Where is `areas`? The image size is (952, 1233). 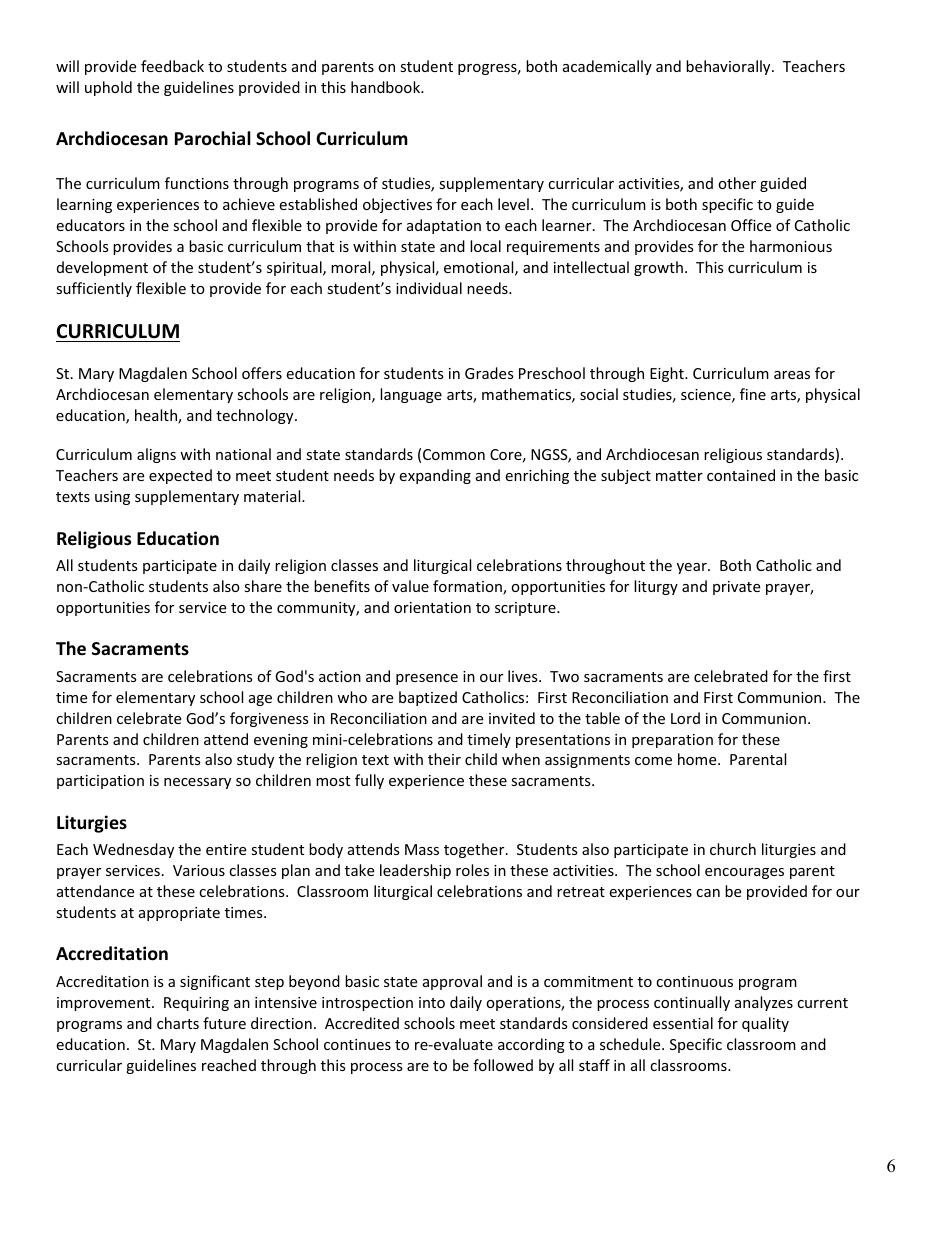
areas is located at coordinates (792, 375).
